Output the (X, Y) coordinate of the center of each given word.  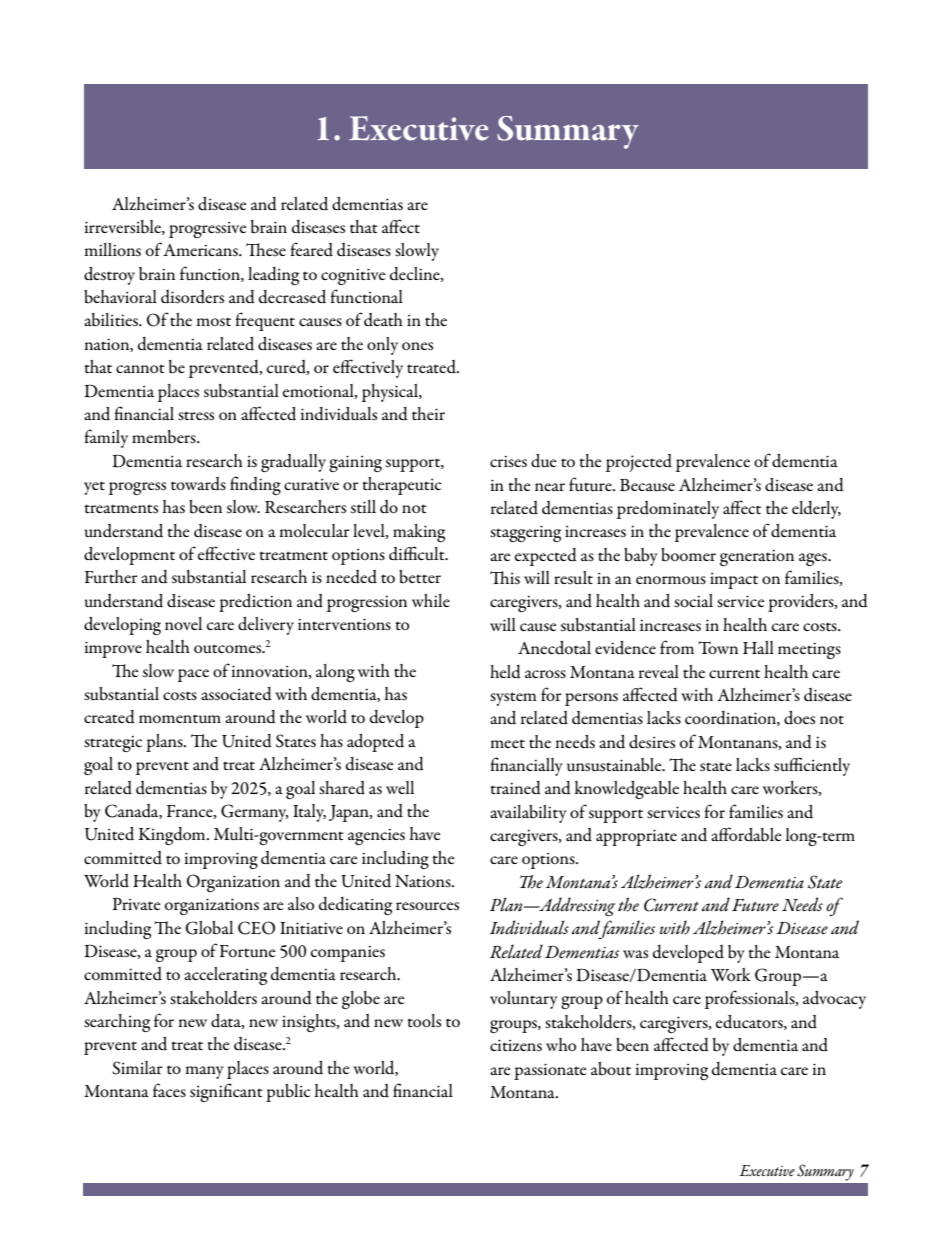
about (611, 1069)
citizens (516, 1045)
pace (193, 675)
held (505, 672)
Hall (758, 647)
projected (639, 463)
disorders (192, 297)
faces (169, 1090)
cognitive (353, 276)
